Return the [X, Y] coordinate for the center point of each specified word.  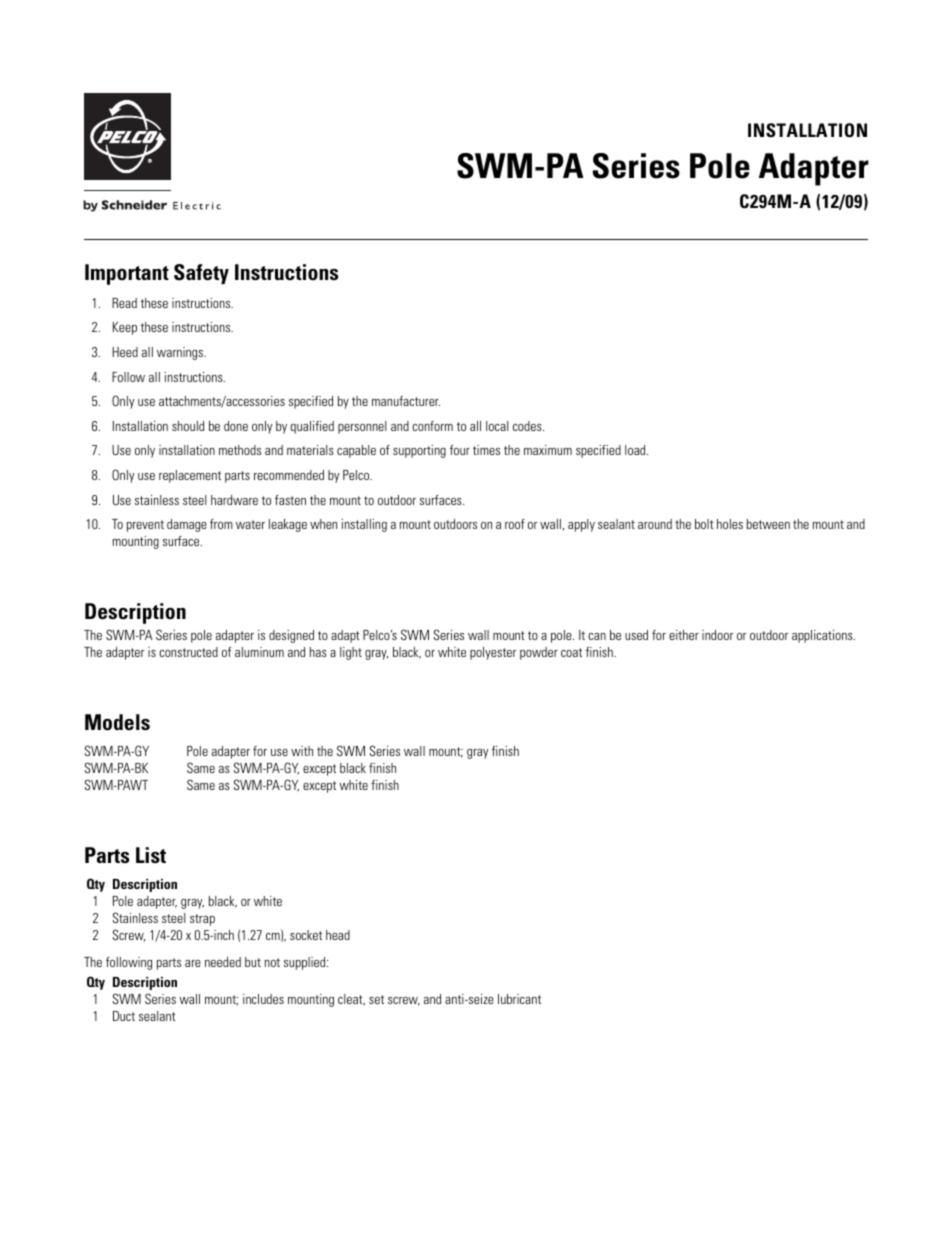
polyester [493, 653]
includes [263, 999]
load [636, 450]
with [302, 751]
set [376, 999]
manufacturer [406, 401]
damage [187, 525]
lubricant [519, 999]
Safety [201, 274]
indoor [717, 635]
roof [515, 524]
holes [730, 524]
